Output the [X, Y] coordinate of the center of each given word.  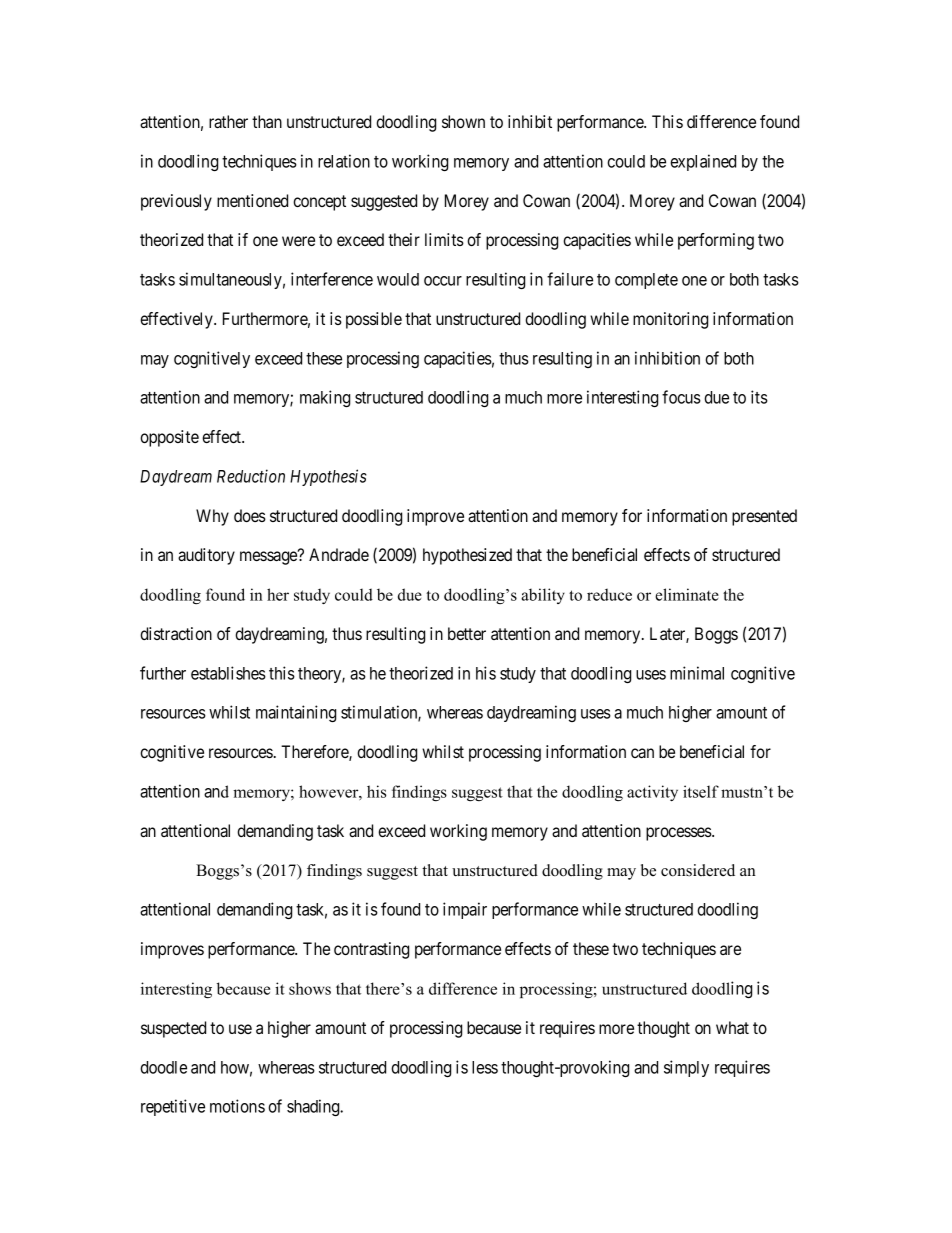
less [485, 1067]
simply [686, 1068]
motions [237, 1106]
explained [703, 162]
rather [228, 121]
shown [463, 121]
